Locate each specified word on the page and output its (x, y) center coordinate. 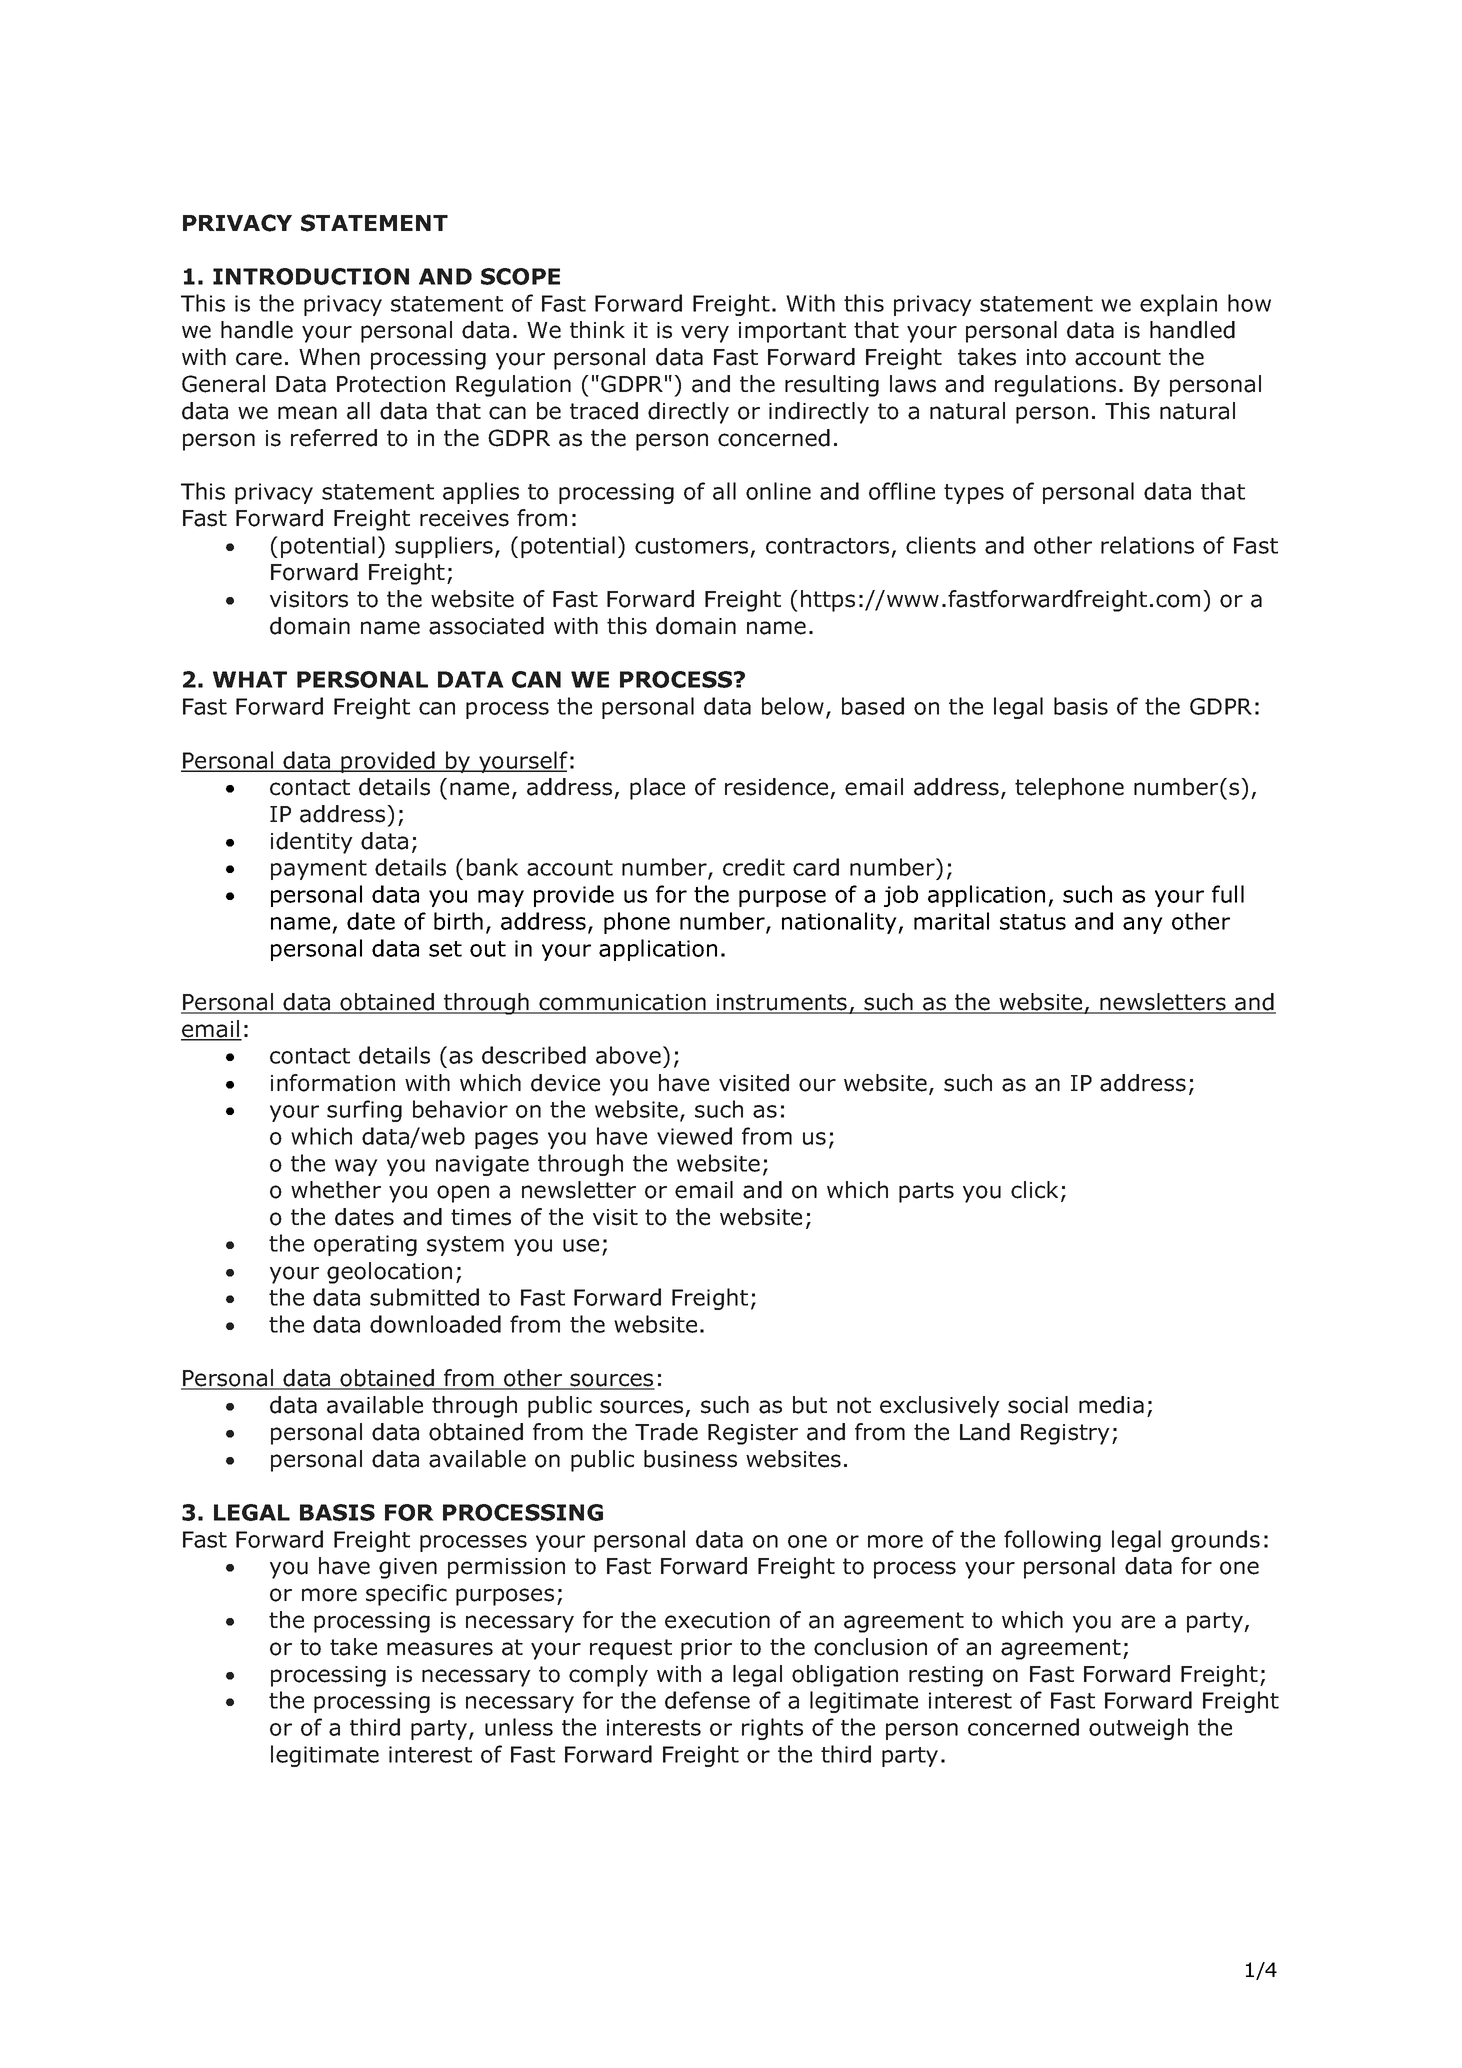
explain (1178, 305)
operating (365, 1245)
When (329, 357)
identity (312, 843)
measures (440, 1649)
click (1034, 1190)
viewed (694, 1136)
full (1228, 894)
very (705, 334)
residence (776, 787)
